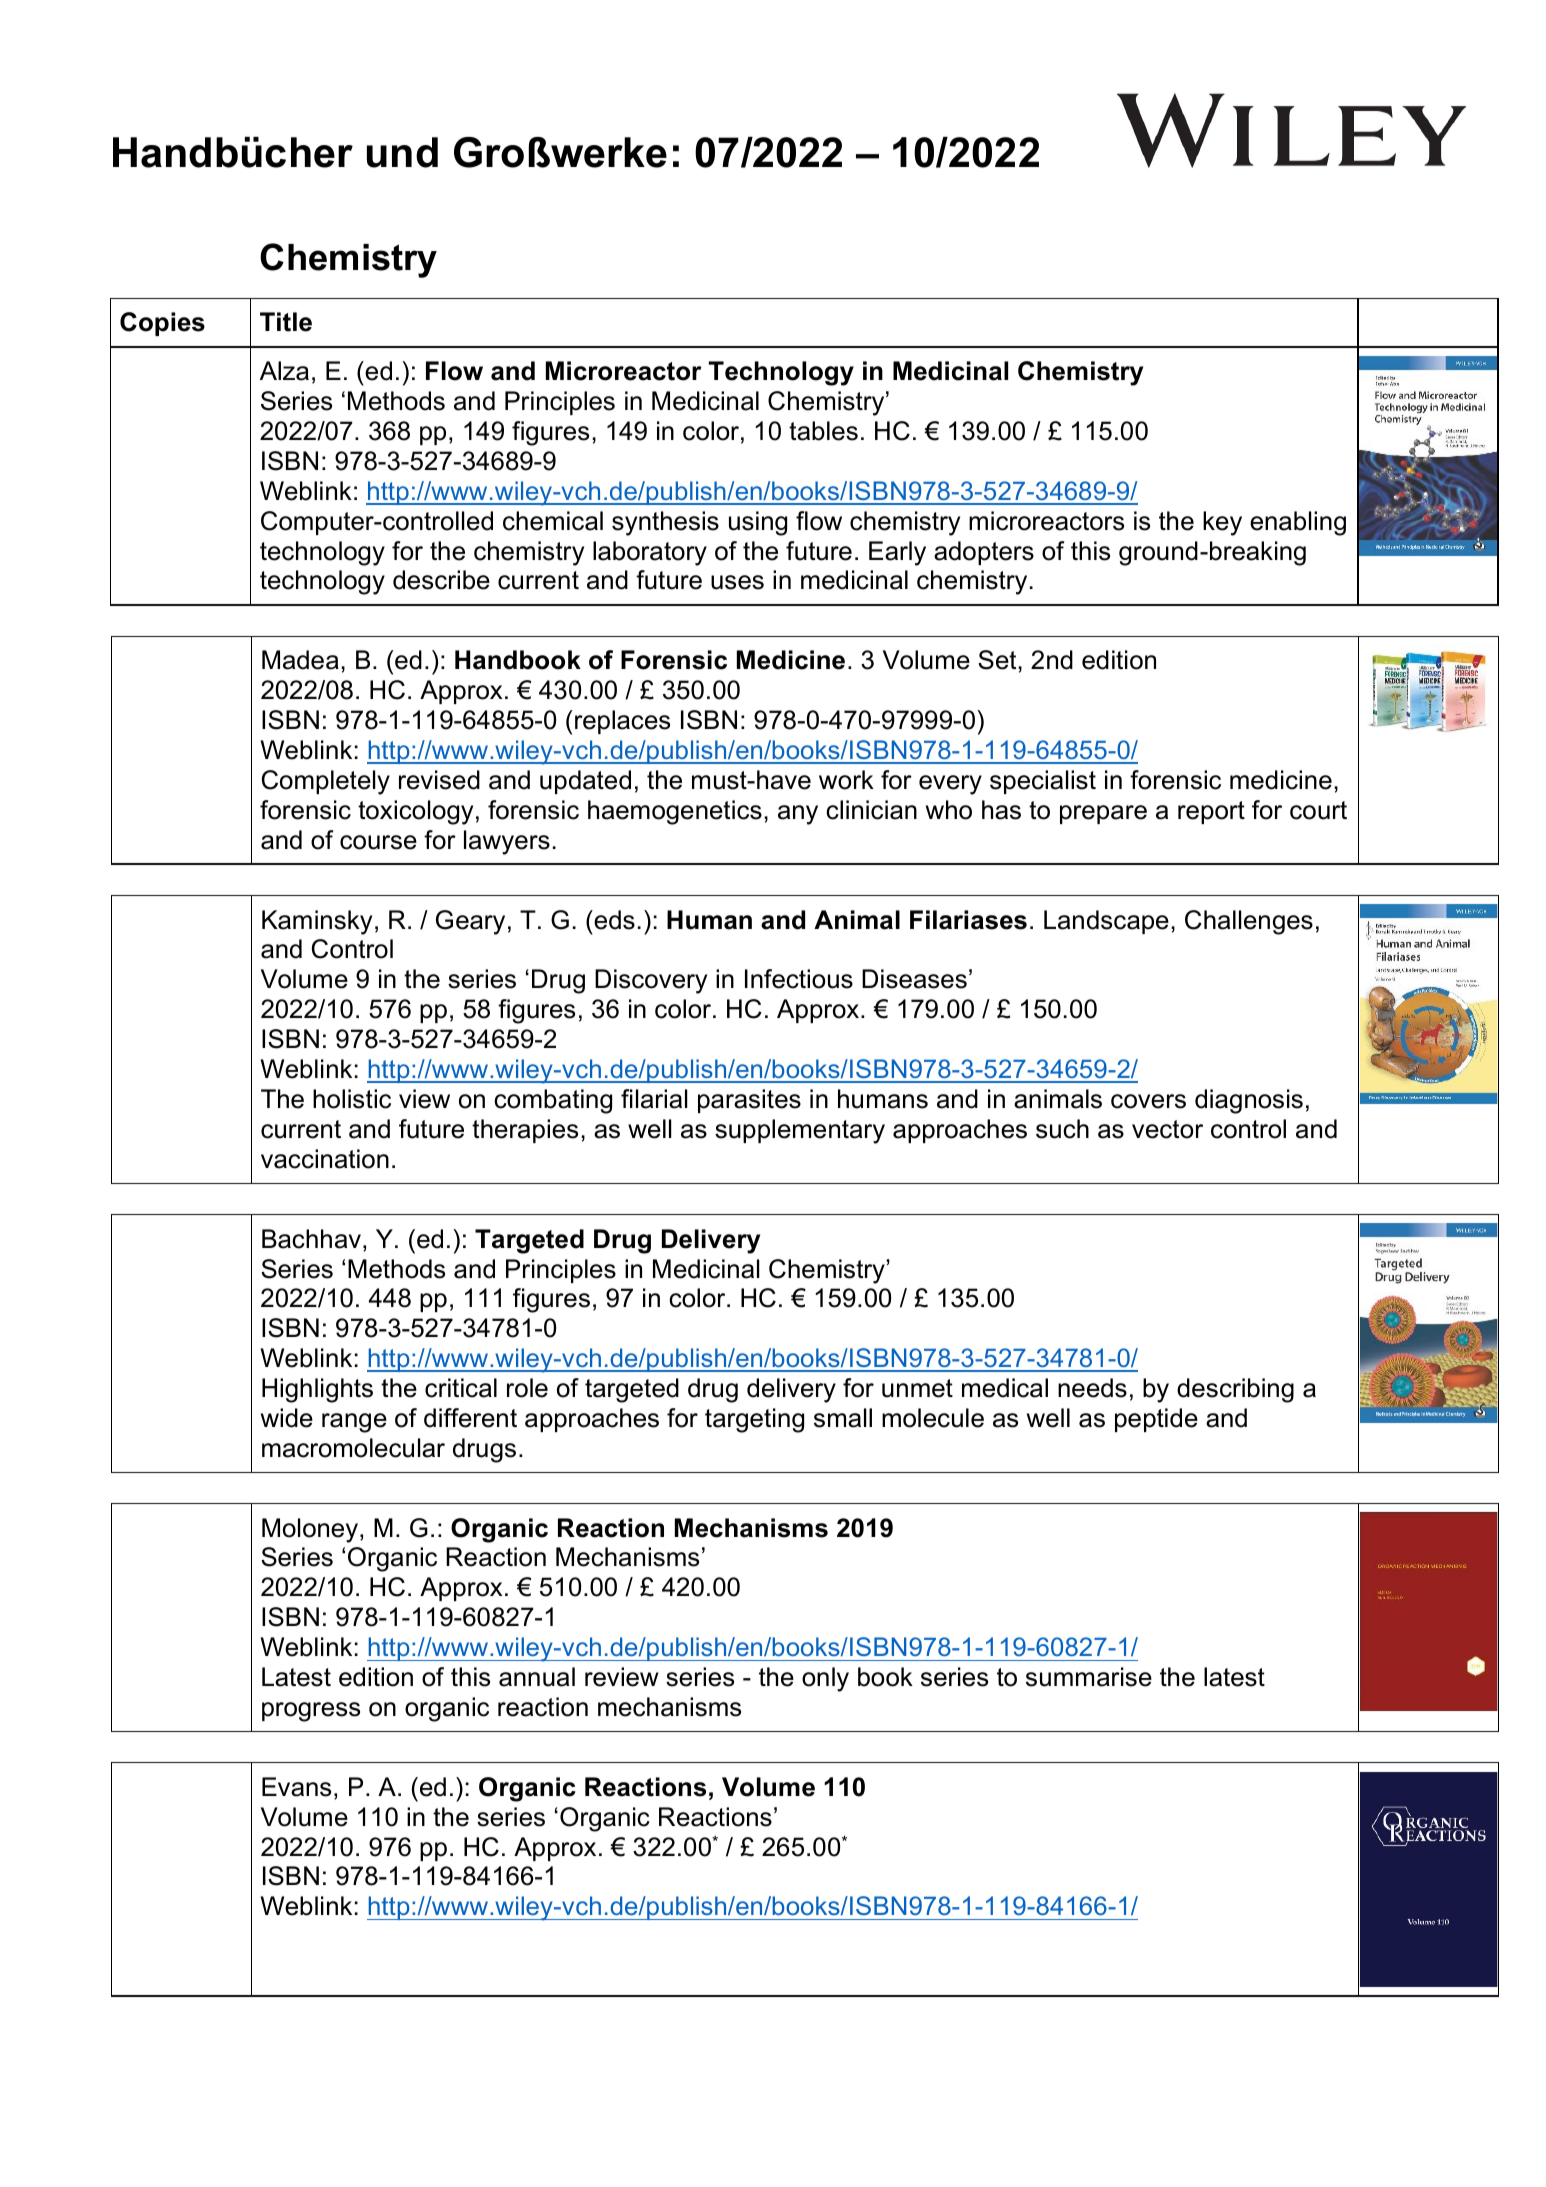  What do you see at coordinates (749, 1101) in the page?
I see `parasites` at bounding box center [749, 1101].
